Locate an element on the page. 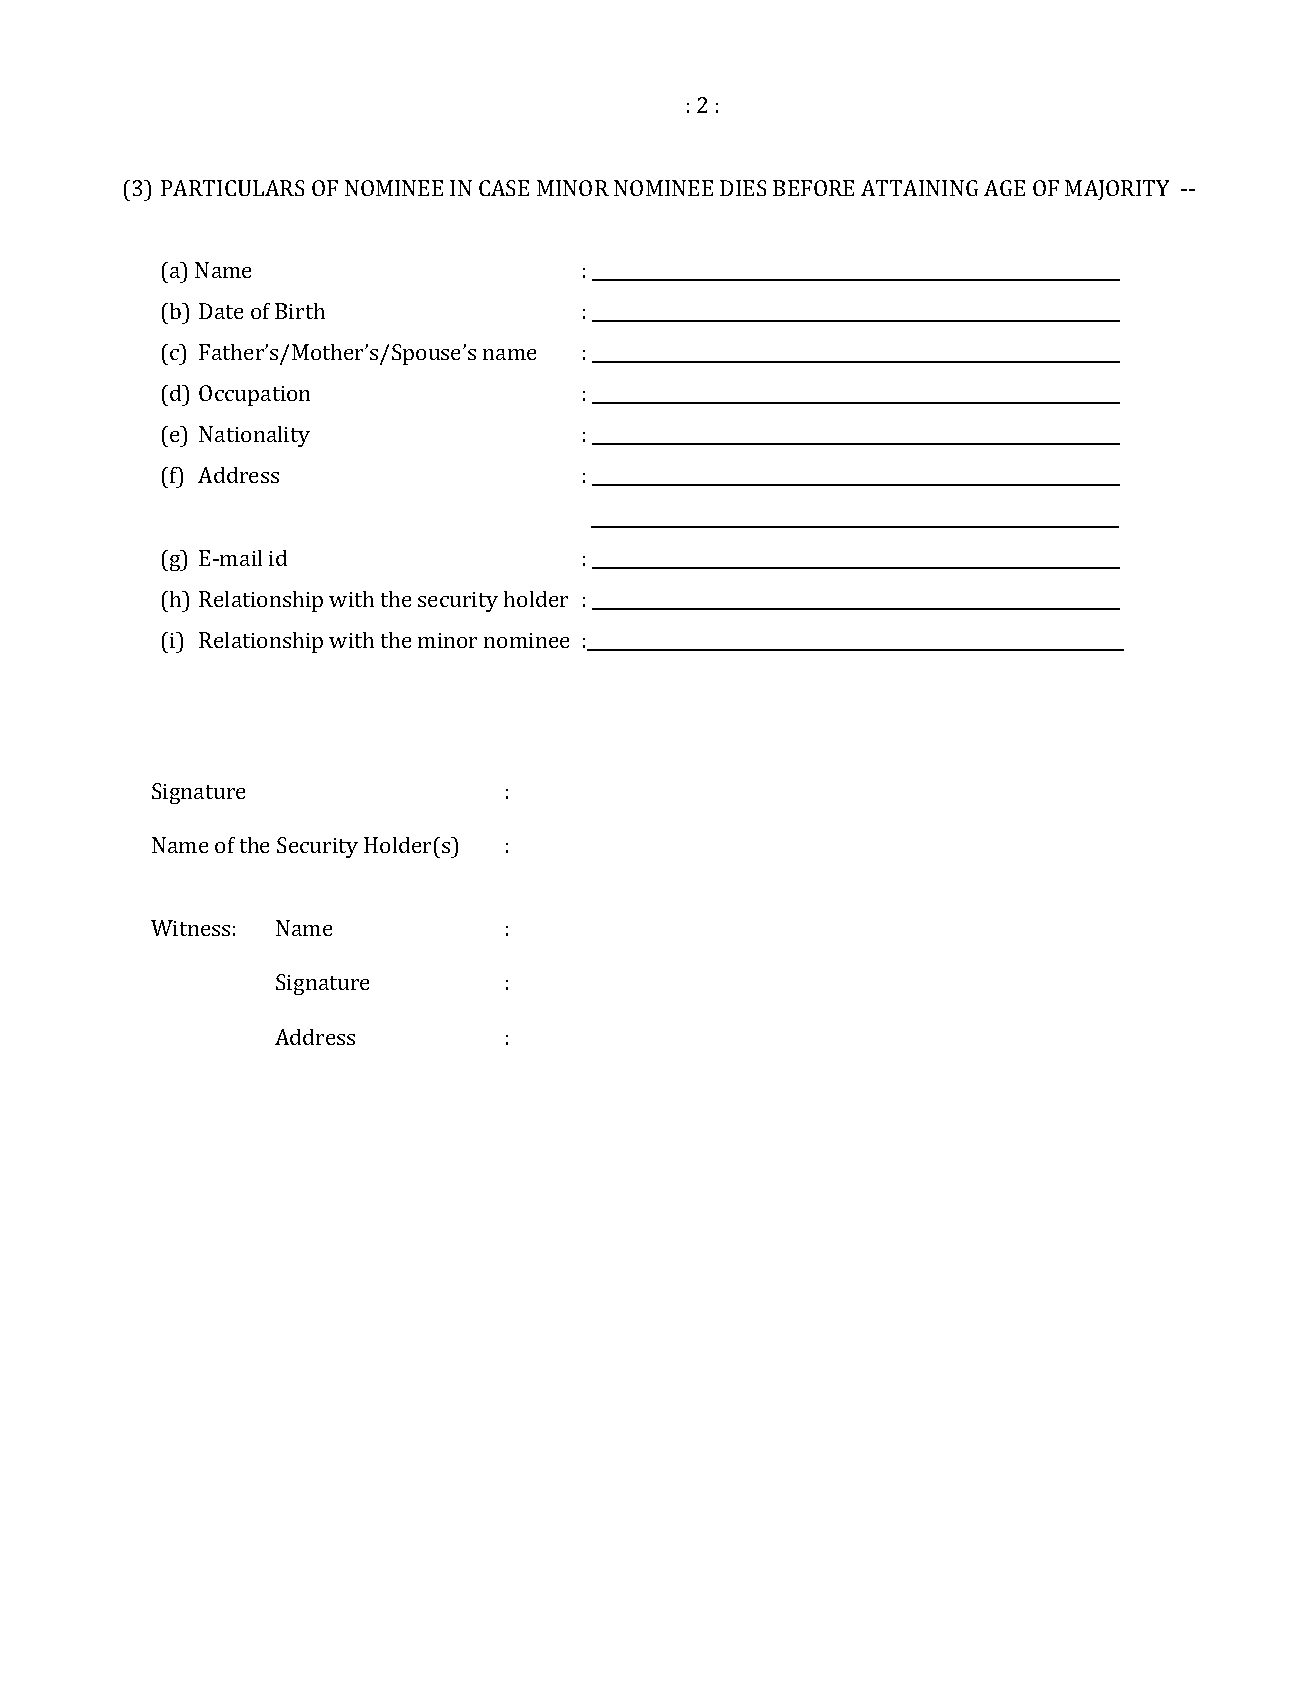  DIES is located at coordinates (743, 188).
